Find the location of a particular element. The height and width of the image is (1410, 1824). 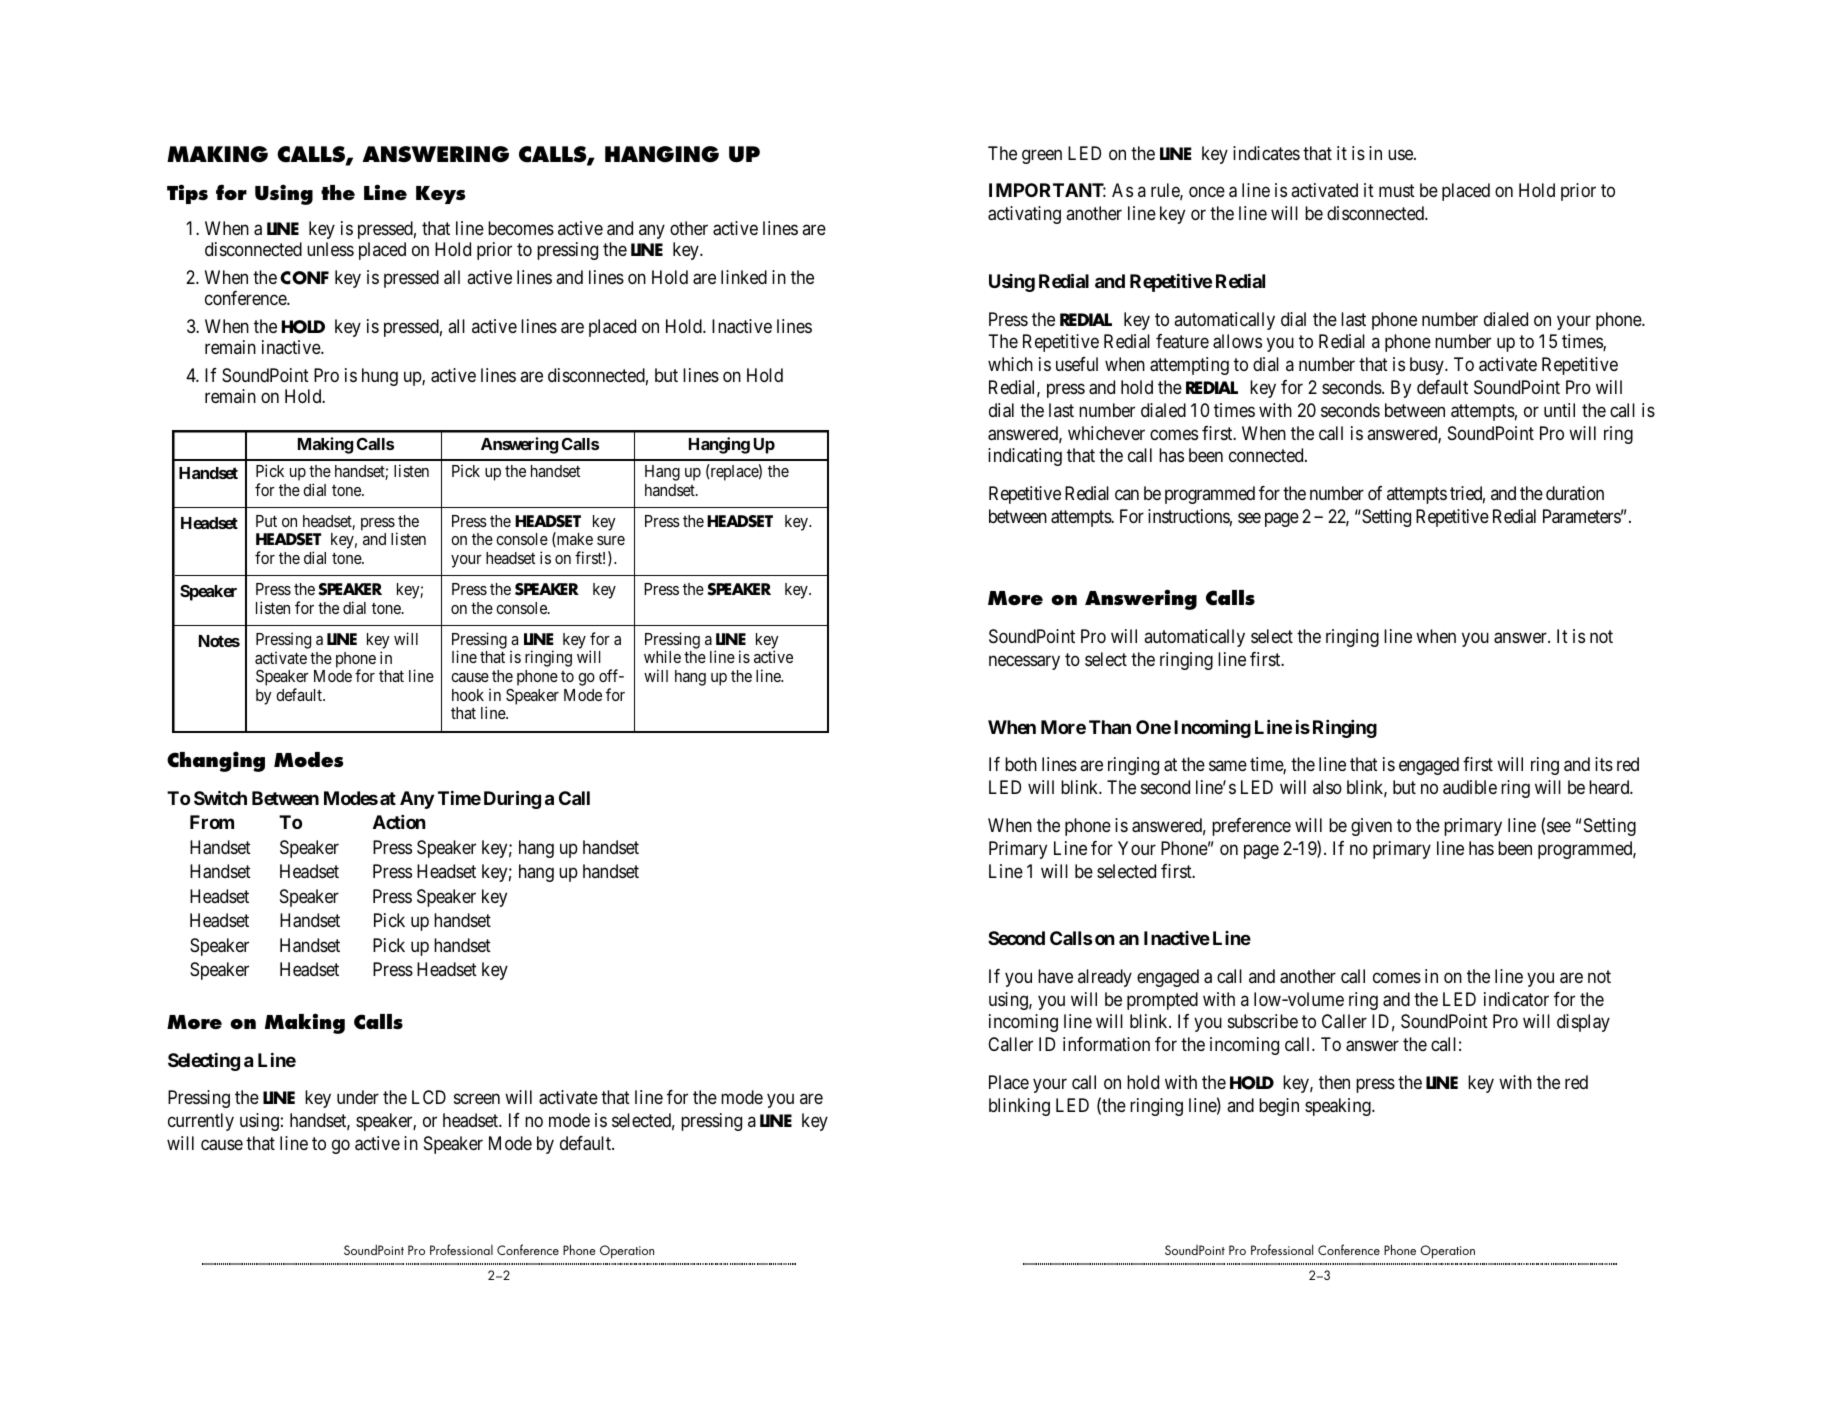

while is located at coordinates (662, 656).
